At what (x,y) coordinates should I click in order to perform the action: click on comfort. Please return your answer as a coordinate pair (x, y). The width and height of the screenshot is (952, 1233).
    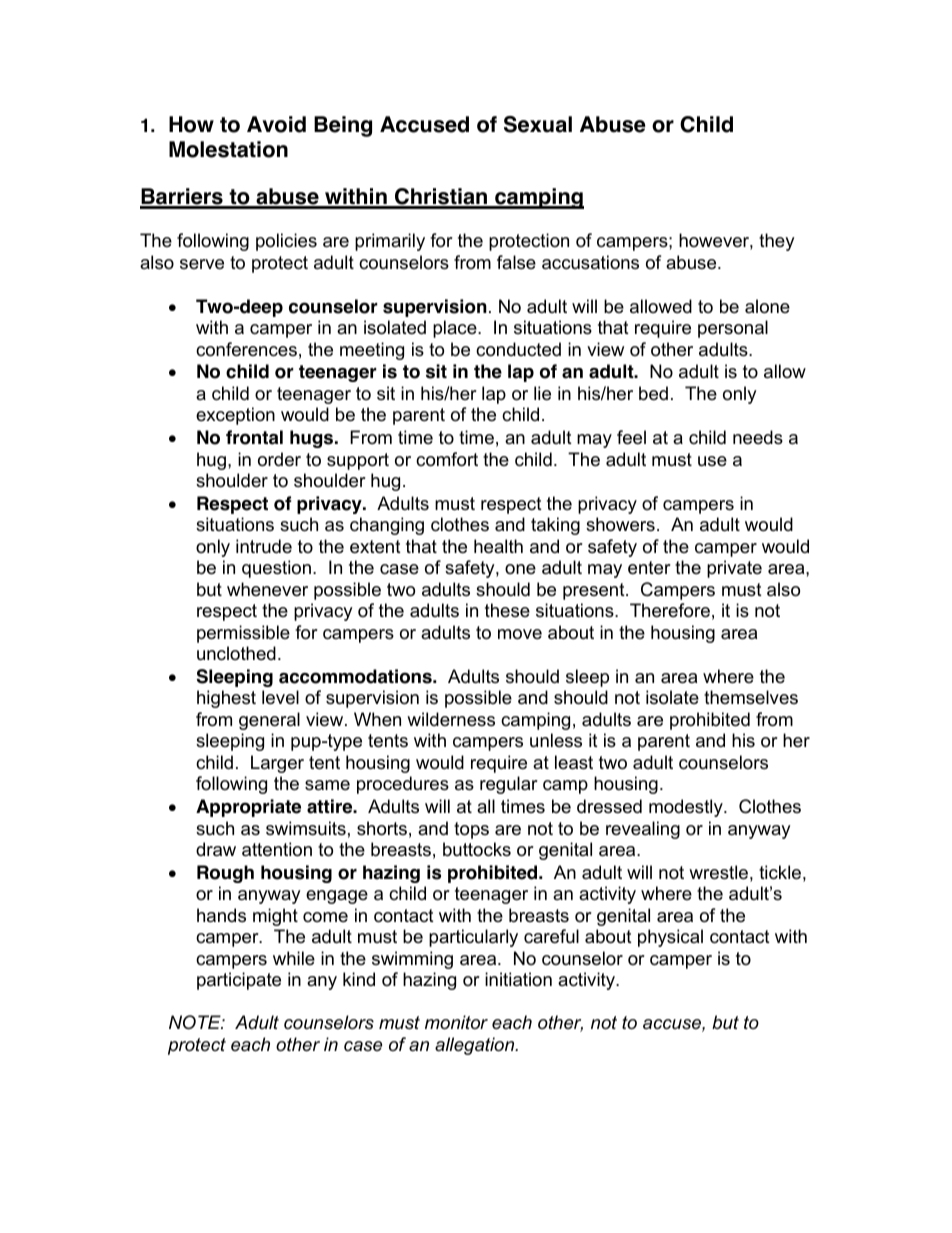
    Looking at the image, I should click on (447, 459).
